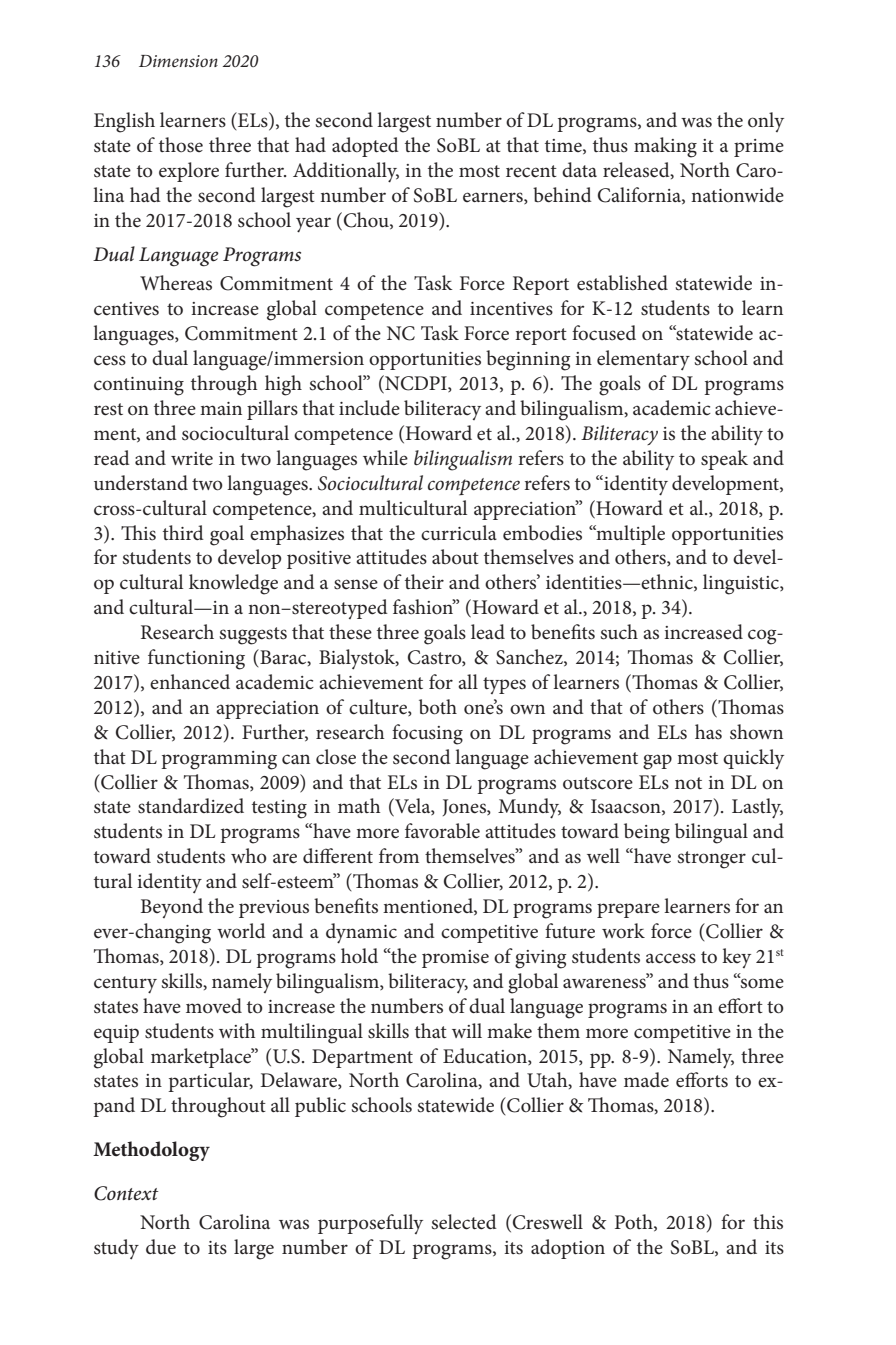 This screenshot has height=1345, width=896. Describe the element at coordinates (464, 1222) in the screenshot. I see `selected` at that location.
